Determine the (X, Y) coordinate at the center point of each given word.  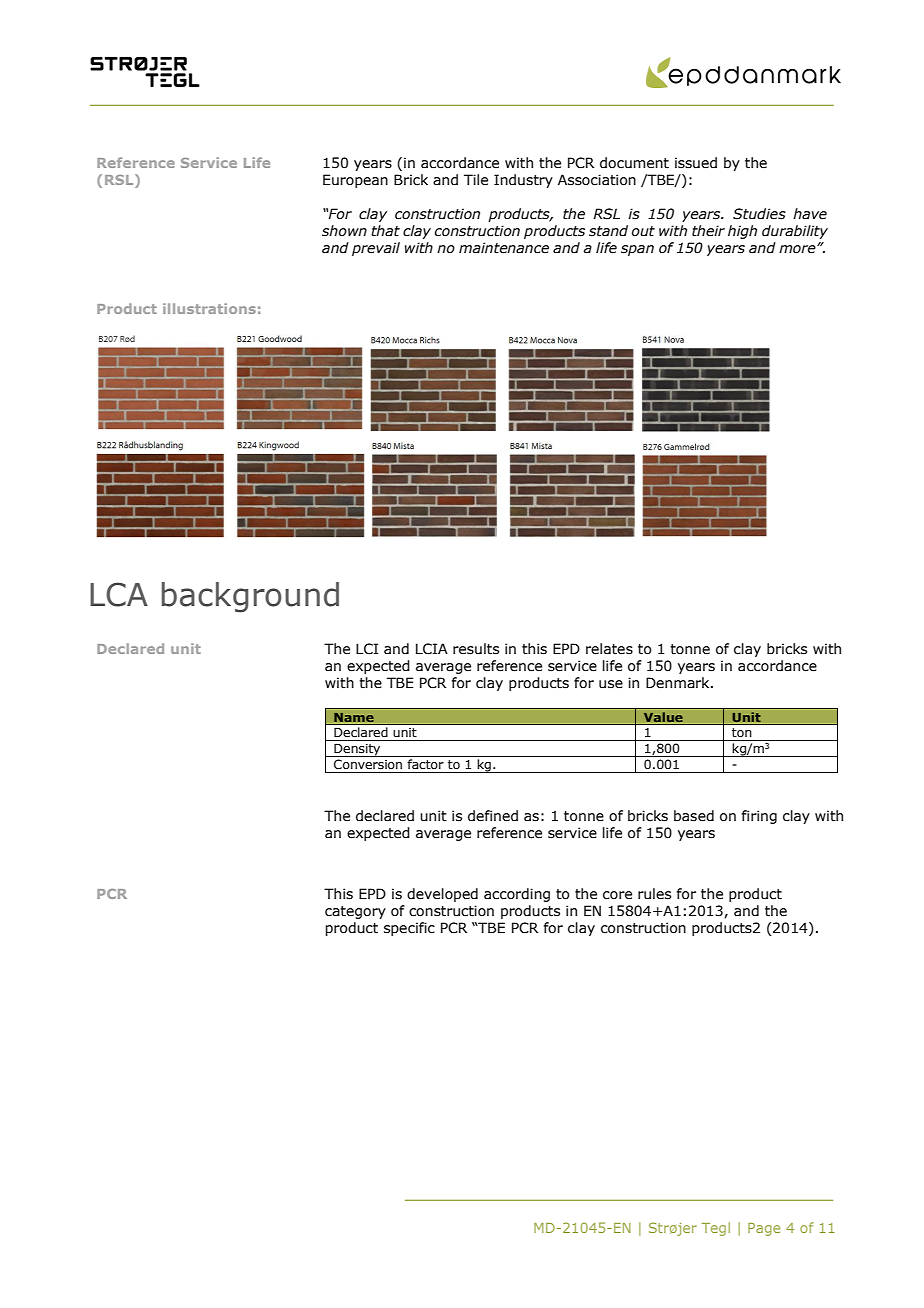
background (250, 597)
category (355, 912)
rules (654, 894)
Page (764, 1229)
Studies (759, 214)
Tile (476, 180)
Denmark (679, 683)
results (476, 649)
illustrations (209, 308)
